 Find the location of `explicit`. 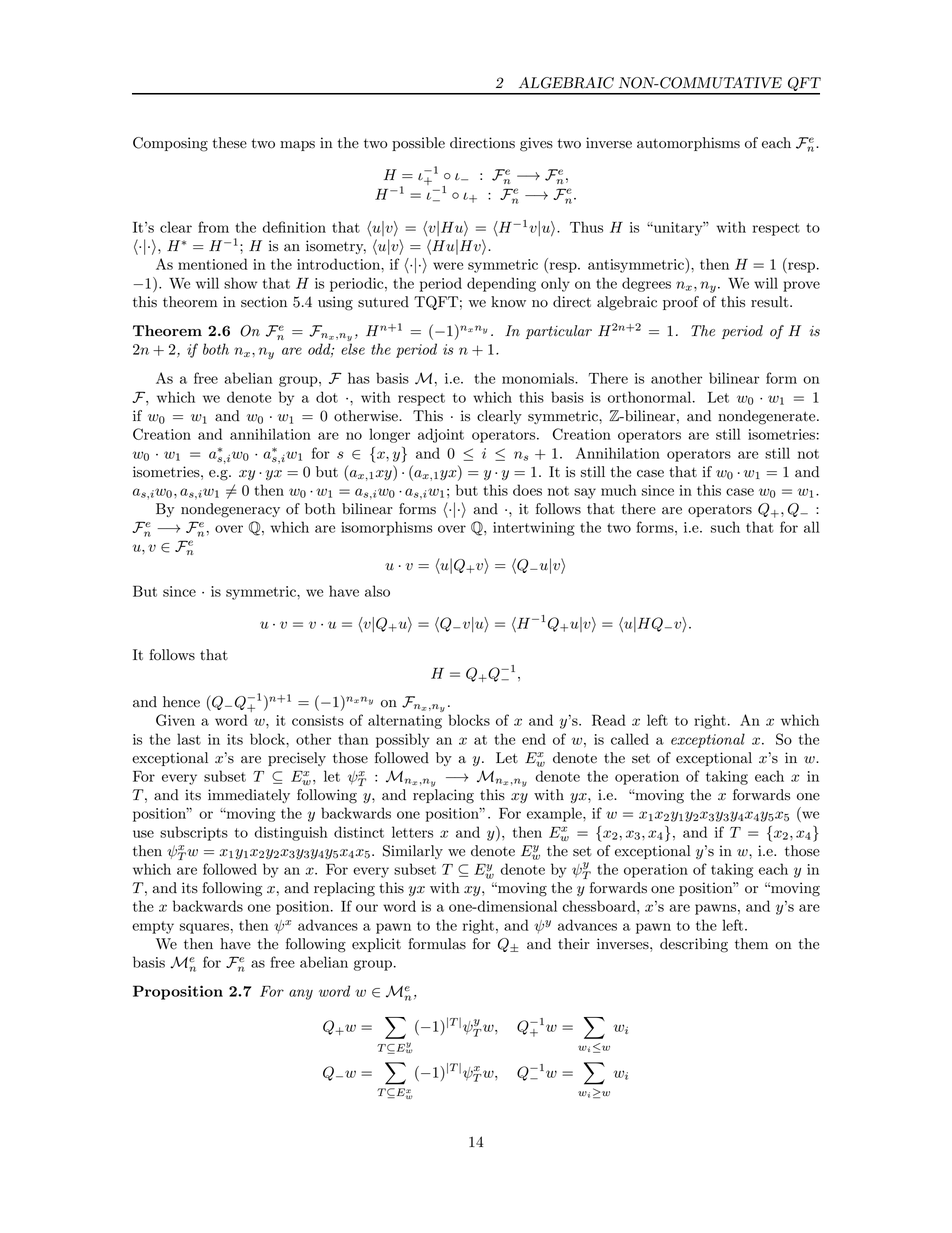

explicit is located at coordinates (376, 945).
